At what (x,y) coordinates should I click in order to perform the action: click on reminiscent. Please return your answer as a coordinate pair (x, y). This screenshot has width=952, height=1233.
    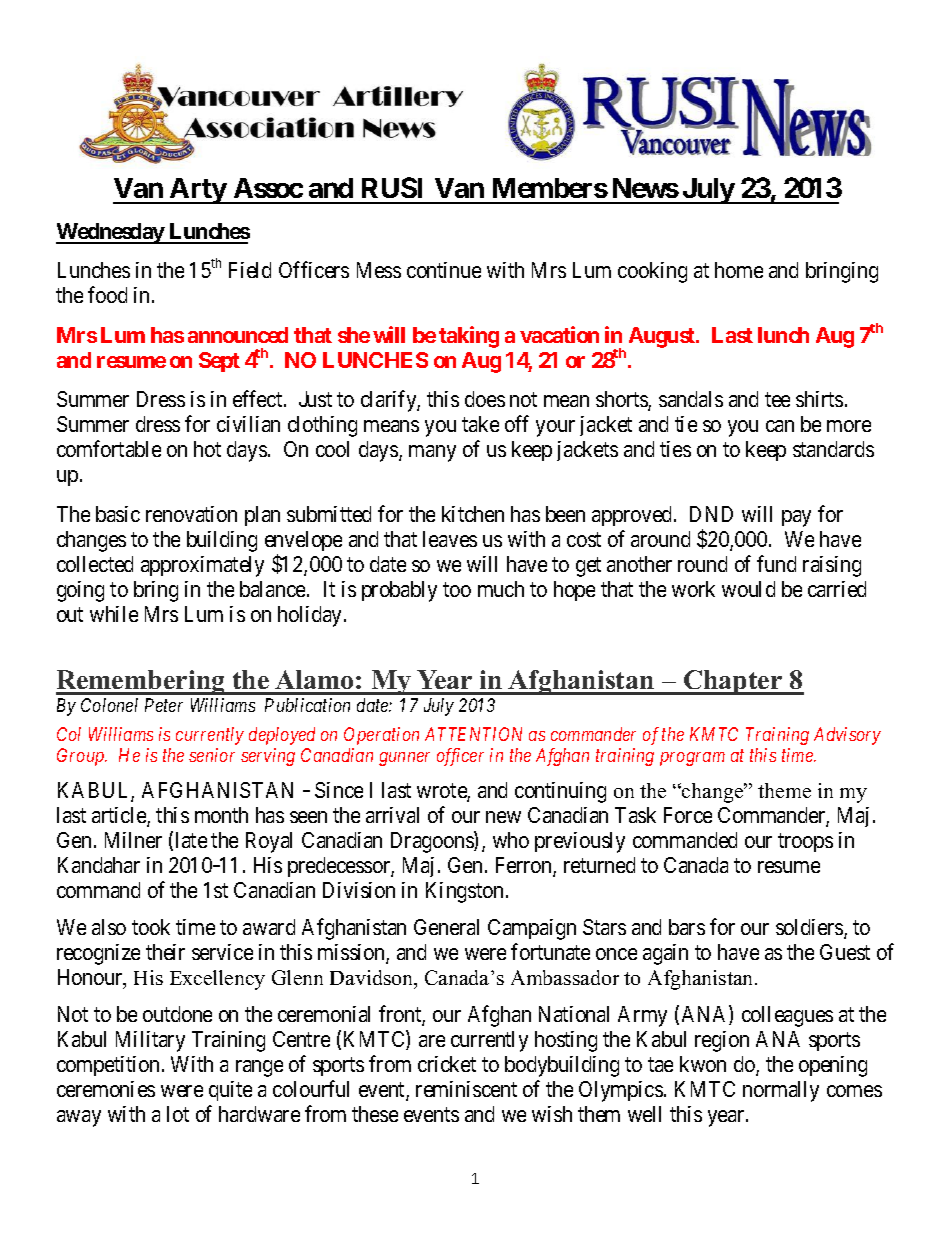
    Looking at the image, I should click on (466, 1089).
